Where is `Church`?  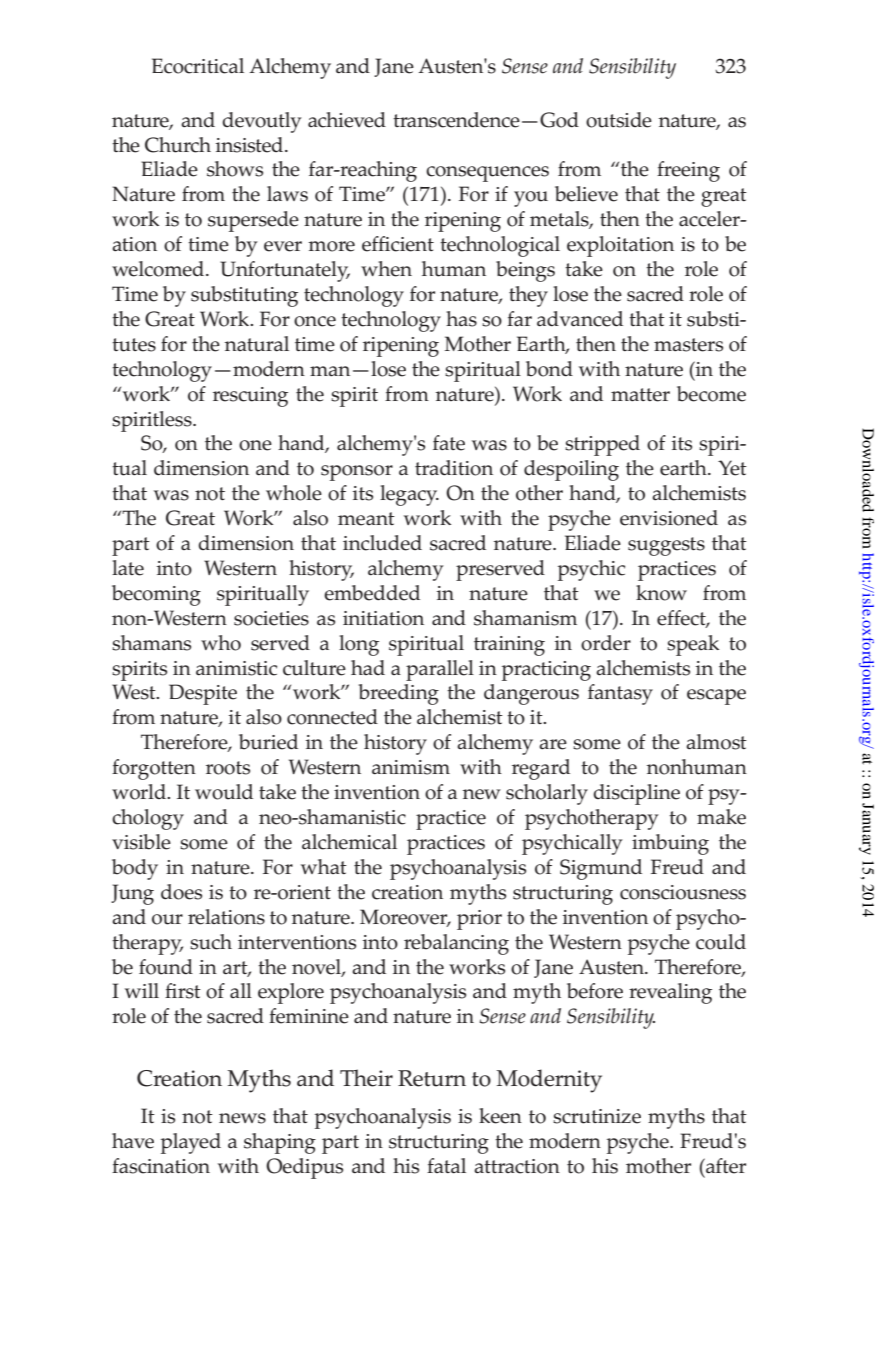 Church is located at coordinates (178, 145).
